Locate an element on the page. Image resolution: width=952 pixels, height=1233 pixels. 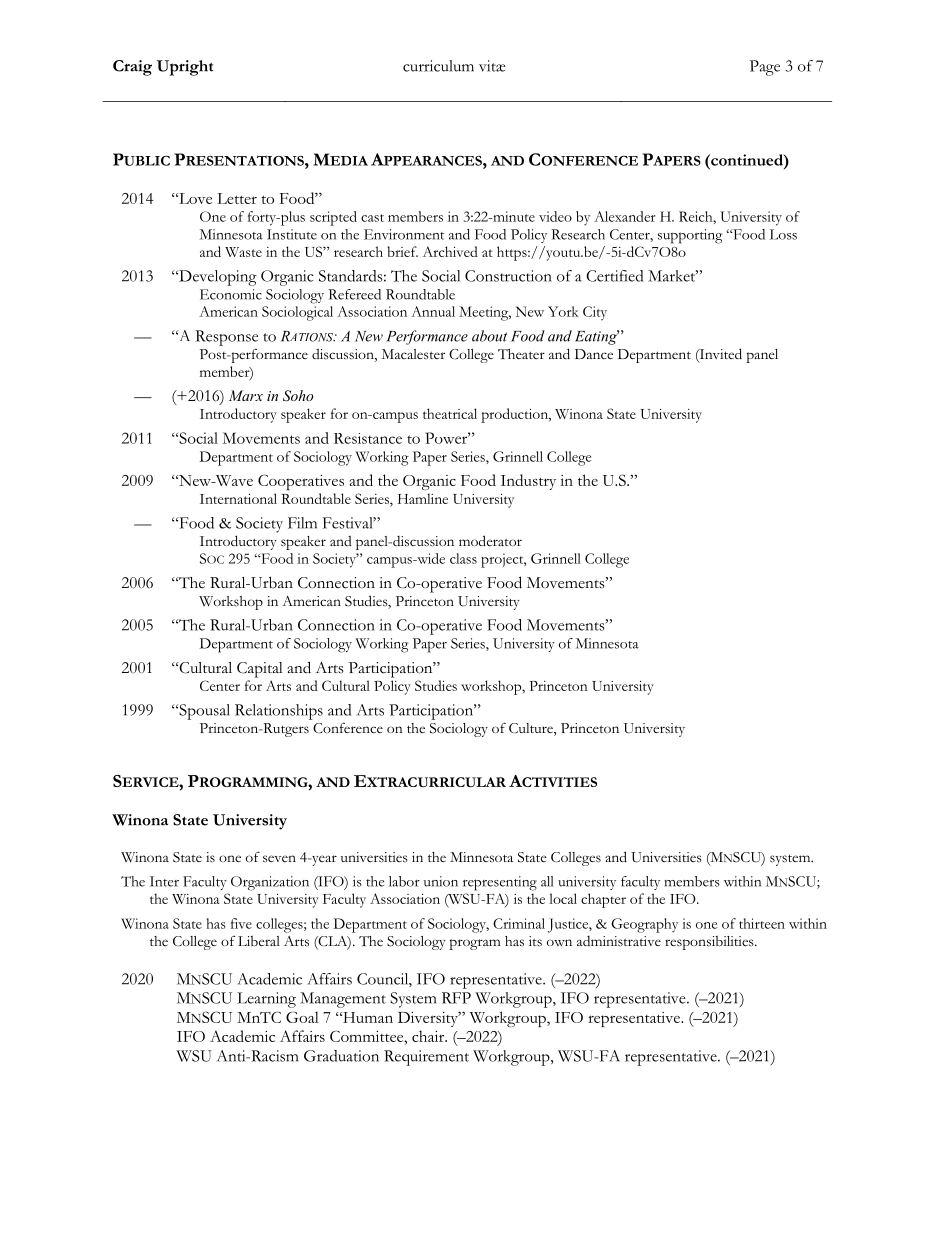
Upright is located at coordinates (185, 68).
